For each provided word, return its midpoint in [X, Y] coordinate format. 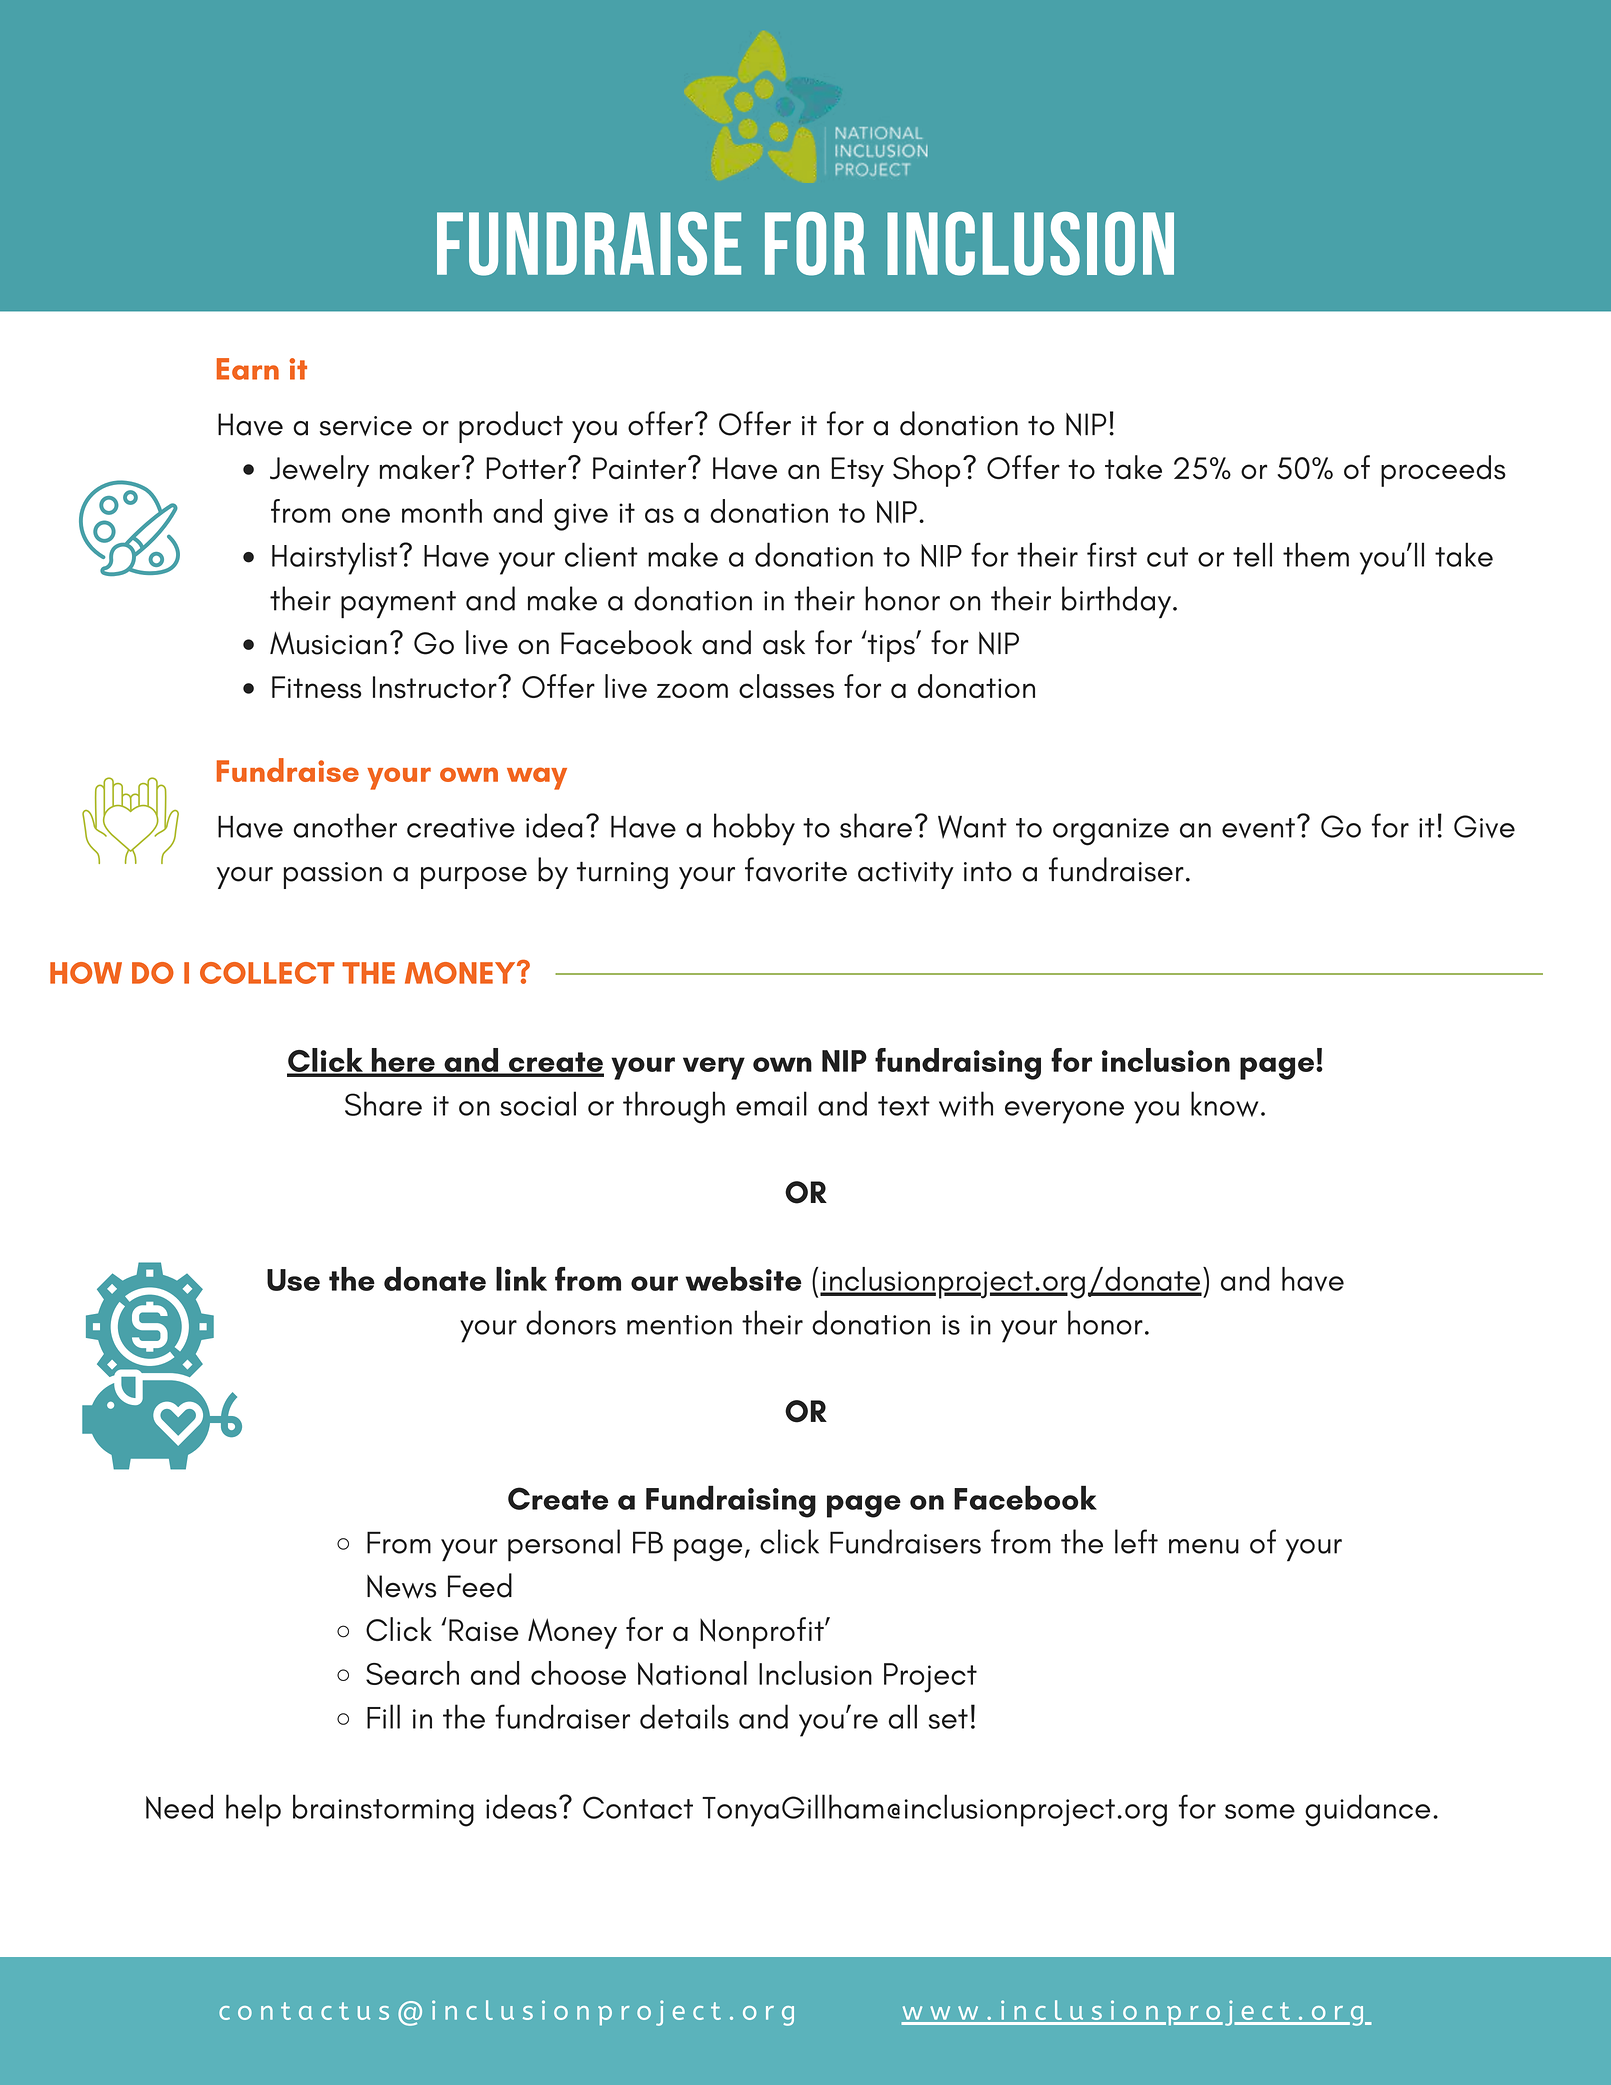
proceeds [1443, 471]
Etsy [858, 472]
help [253, 1810]
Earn [248, 369]
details [684, 1716]
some [1260, 1811]
